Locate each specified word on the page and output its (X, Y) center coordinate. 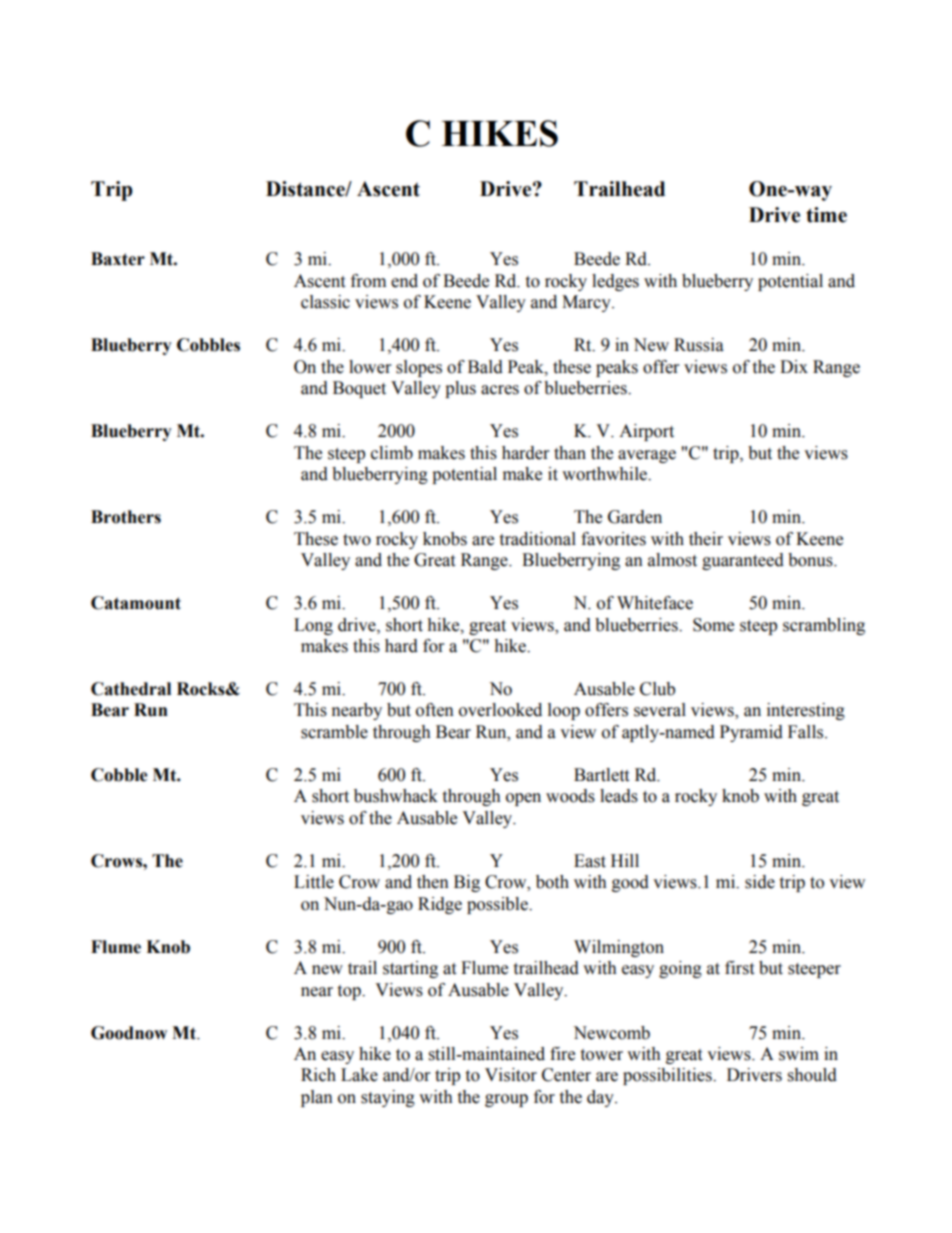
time (826, 215)
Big (467, 883)
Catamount (136, 603)
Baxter (118, 259)
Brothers (126, 517)
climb (392, 453)
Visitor (511, 1075)
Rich (318, 1075)
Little (314, 882)
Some (713, 625)
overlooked (500, 710)
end (404, 281)
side (760, 882)
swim (799, 1054)
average (647, 456)
